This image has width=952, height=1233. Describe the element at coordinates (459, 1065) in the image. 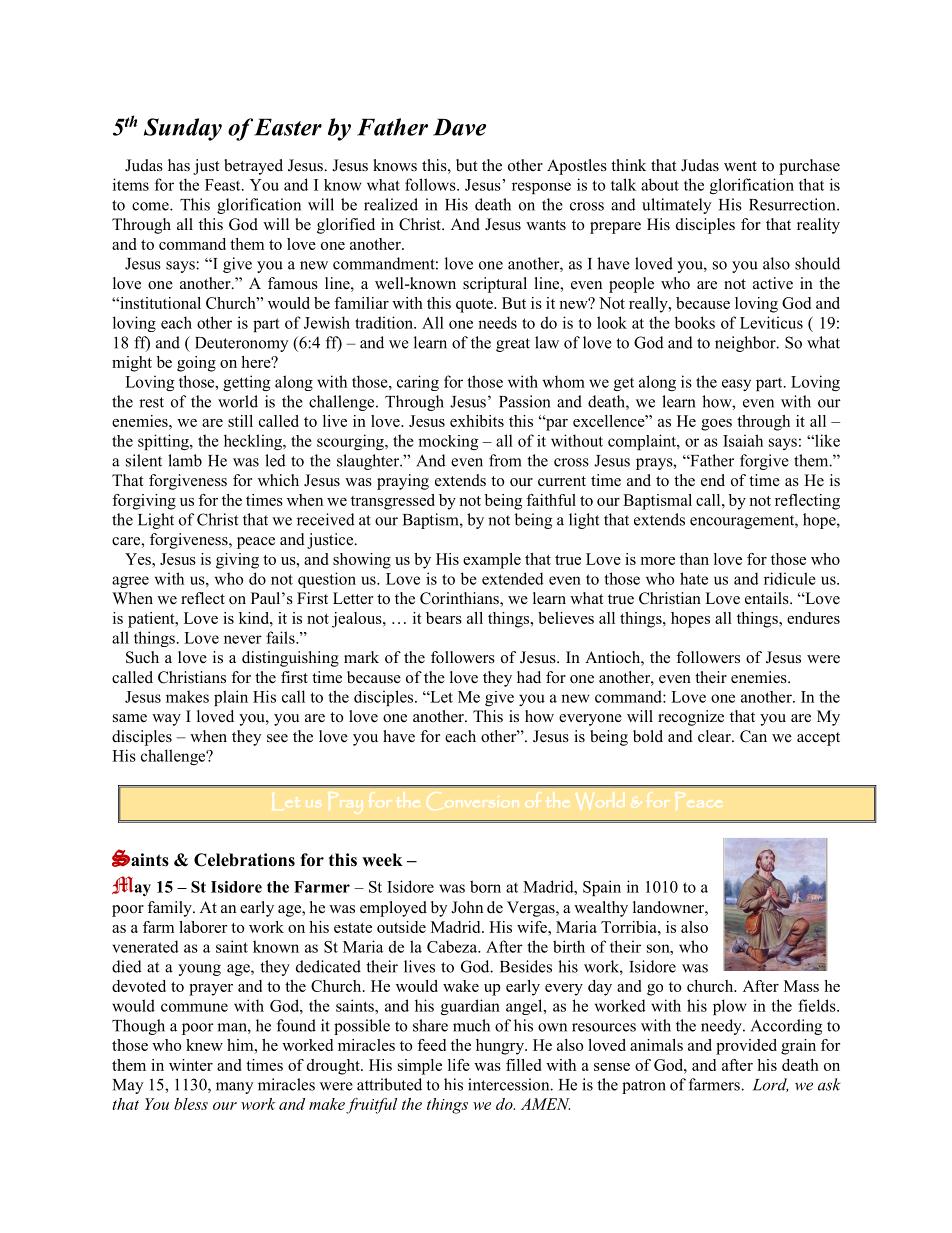

I see `life` at that location.
